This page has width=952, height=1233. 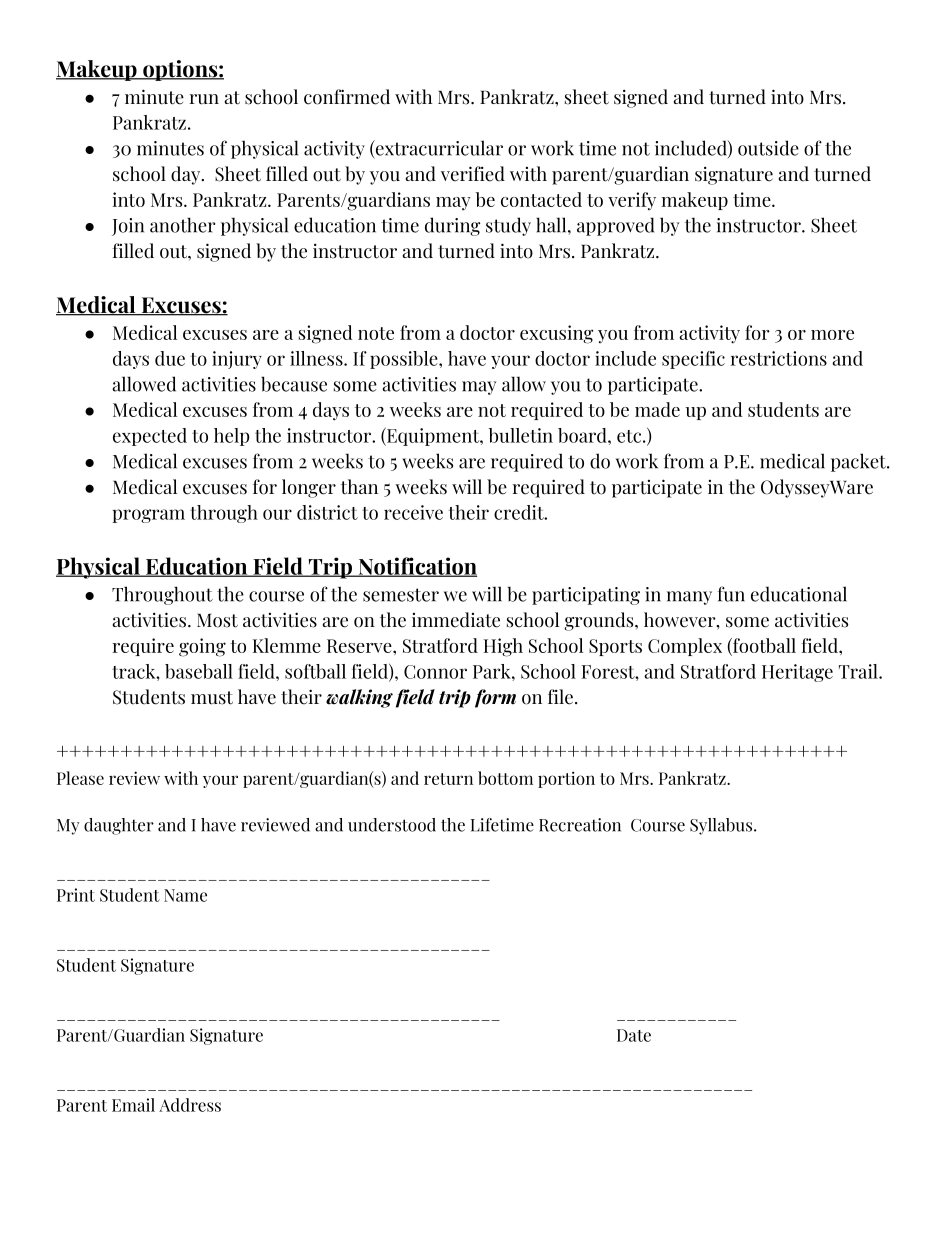 I want to click on possible, so click(x=405, y=360).
